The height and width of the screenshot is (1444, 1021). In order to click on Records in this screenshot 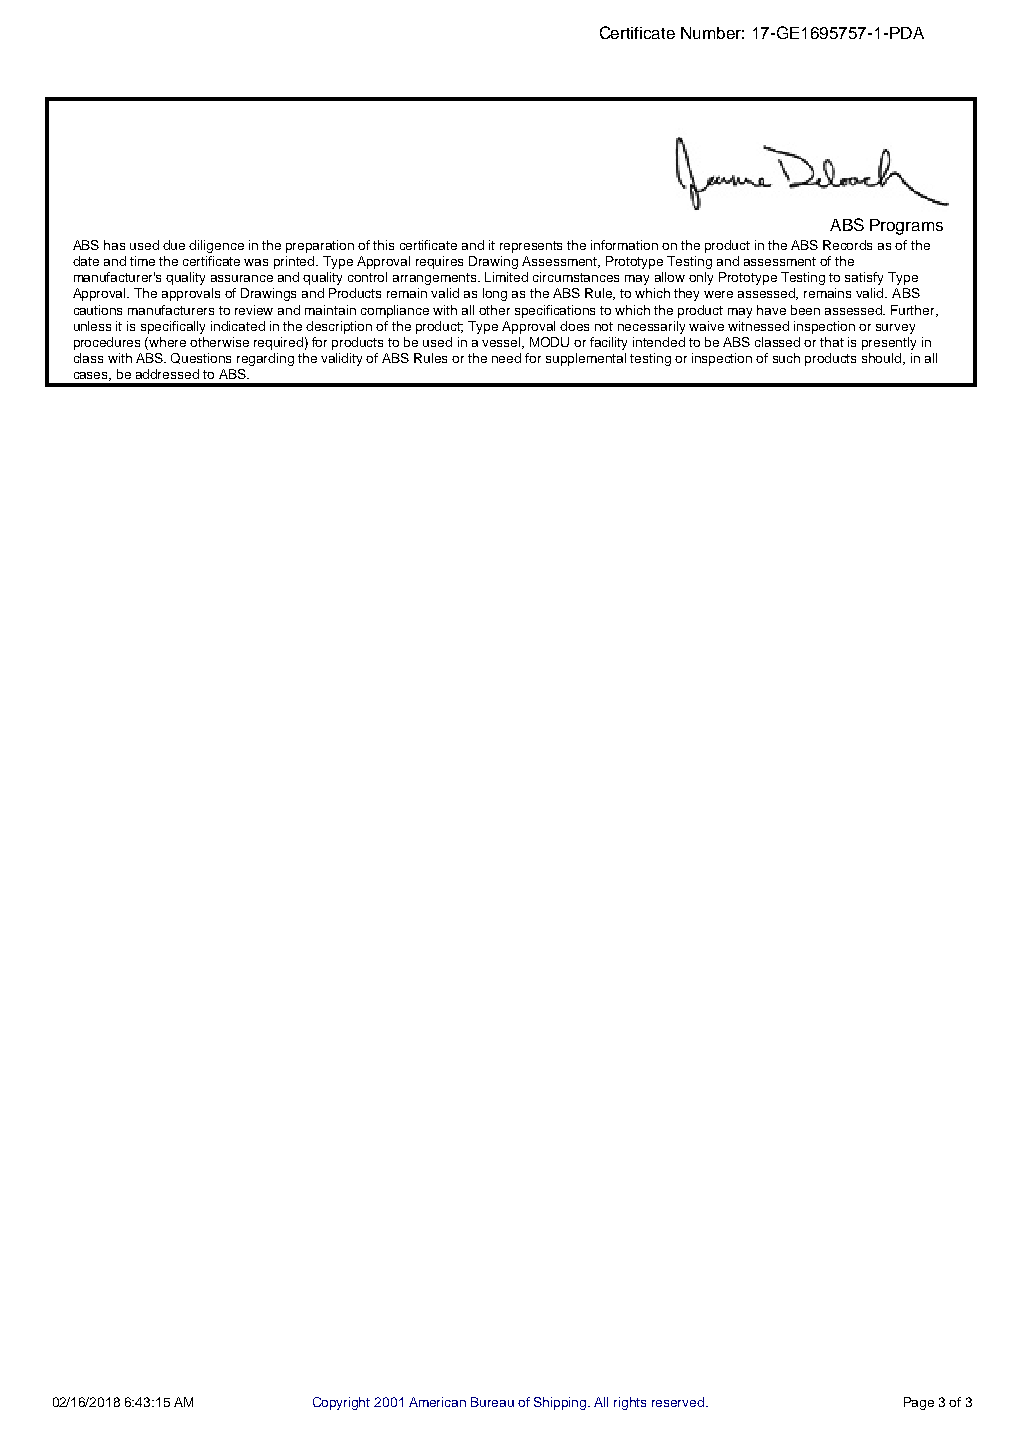, I will do `click(847, 245)`.
